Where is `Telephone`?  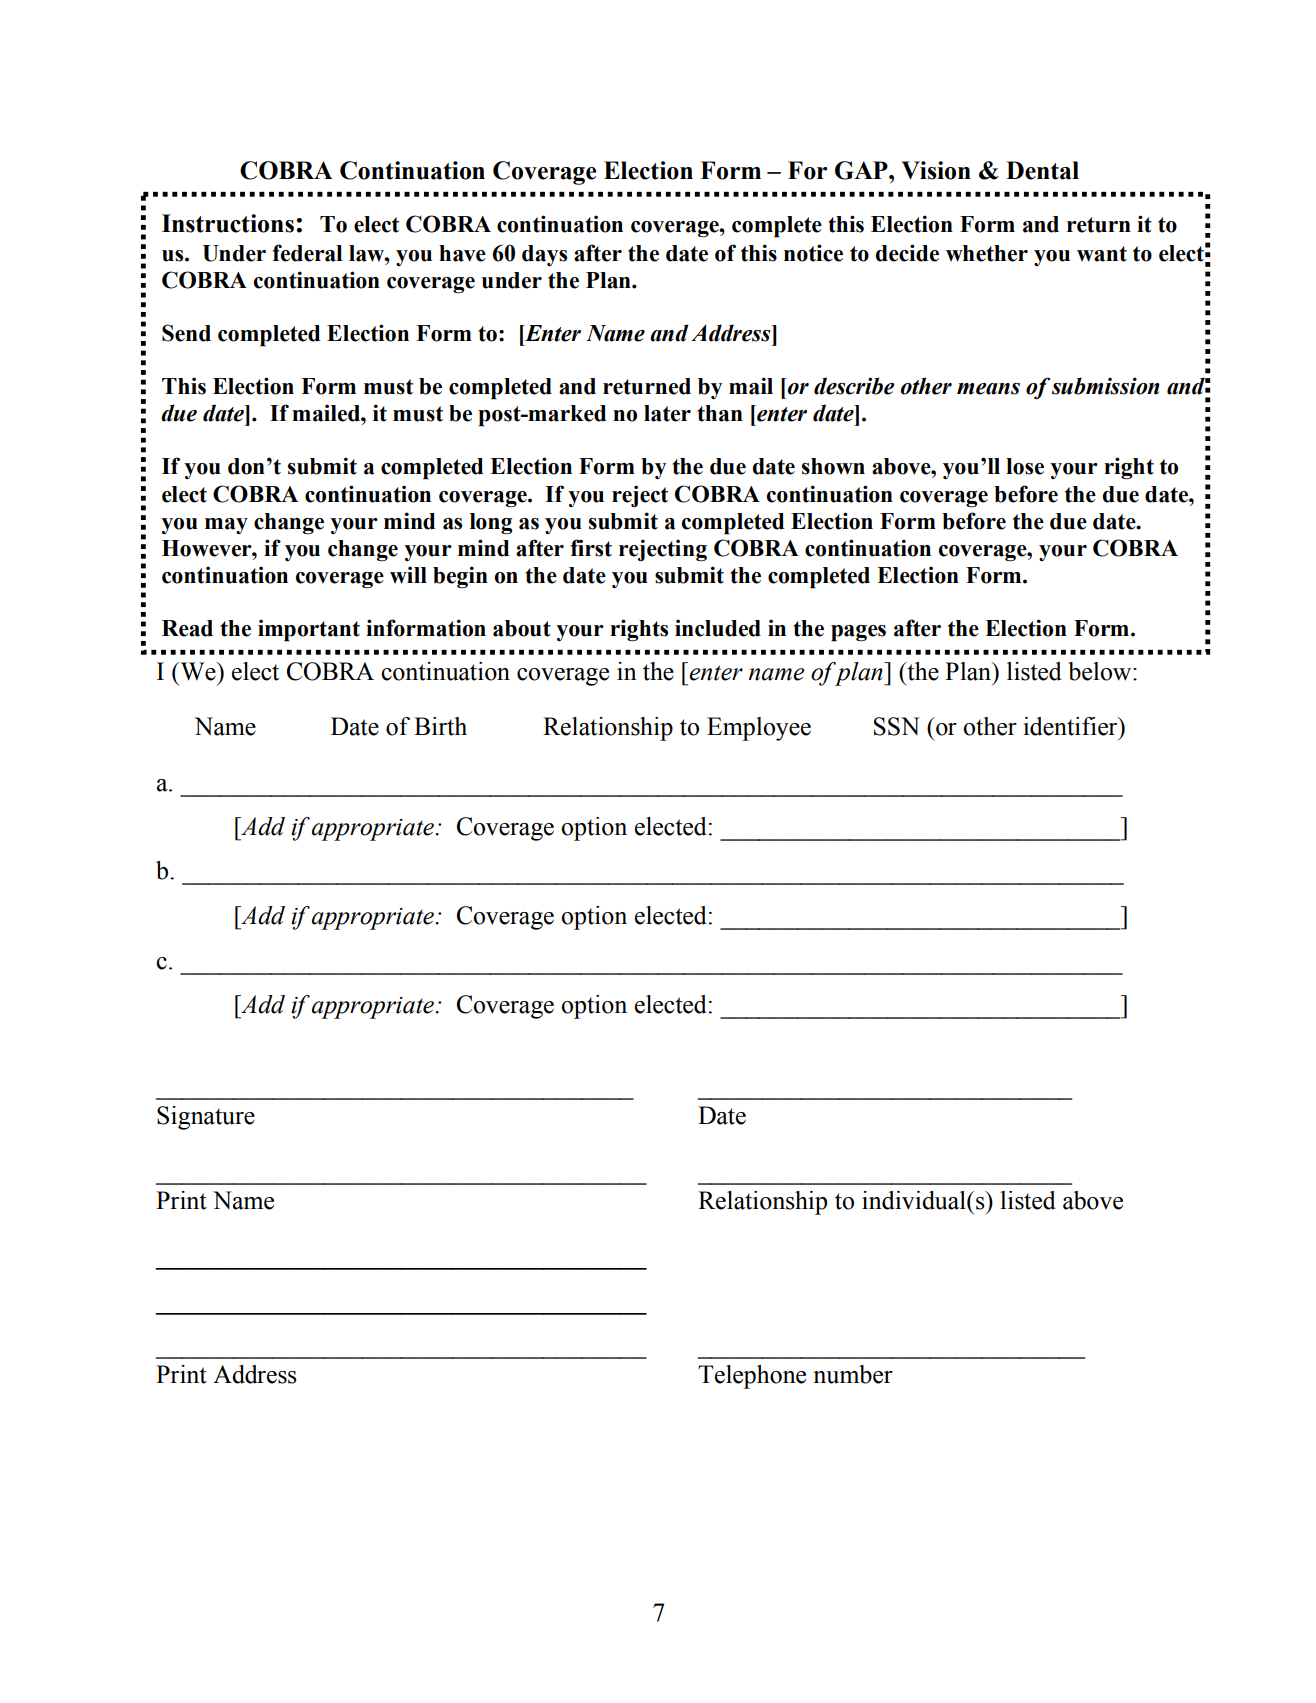
Telephone is located at coordinates (752, 1377).
